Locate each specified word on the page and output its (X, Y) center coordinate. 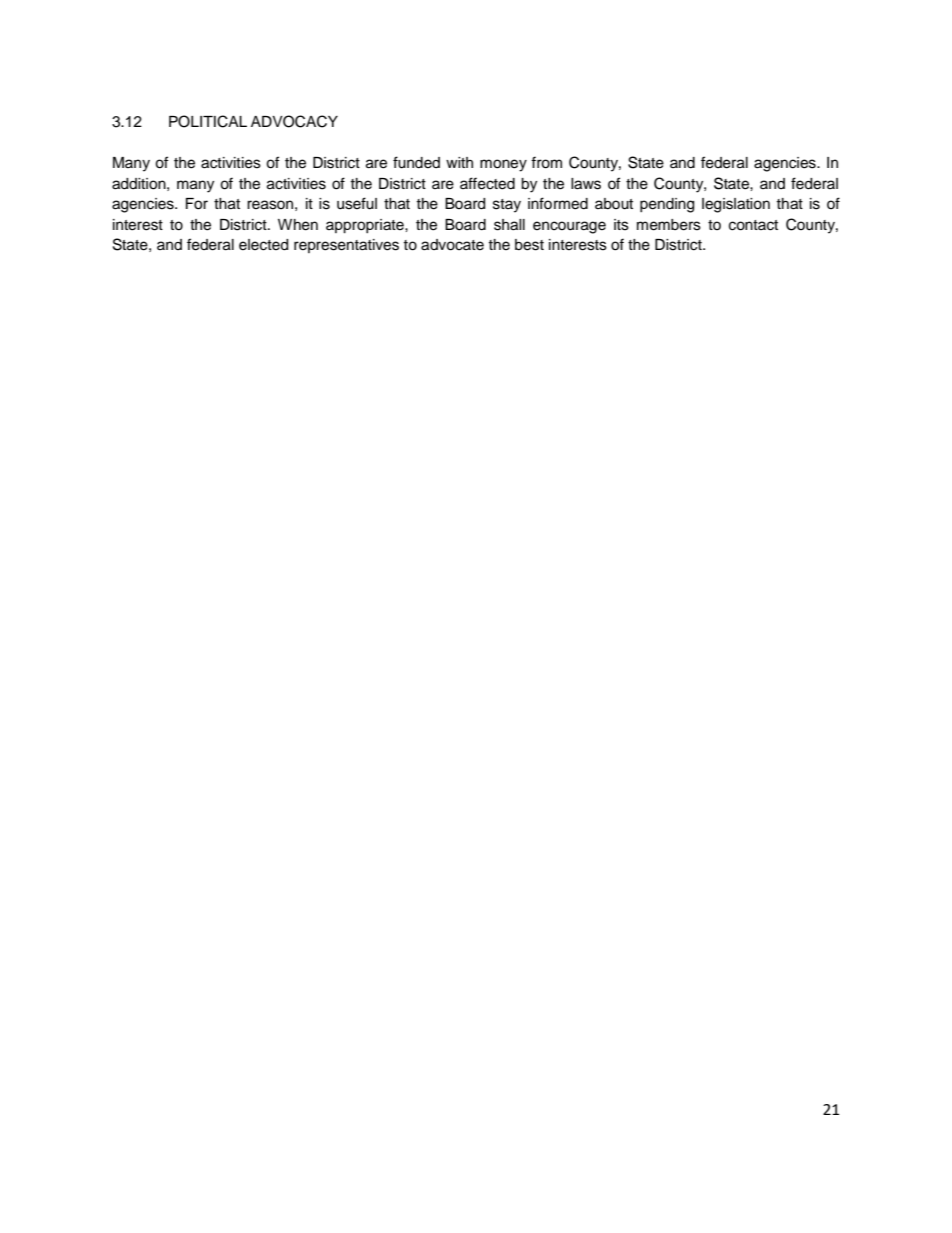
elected (263, 245)
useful (357, 203)
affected (487, 183)
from (546, 162)
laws (586, 184)
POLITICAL (208, 121)
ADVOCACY (294, 121)
